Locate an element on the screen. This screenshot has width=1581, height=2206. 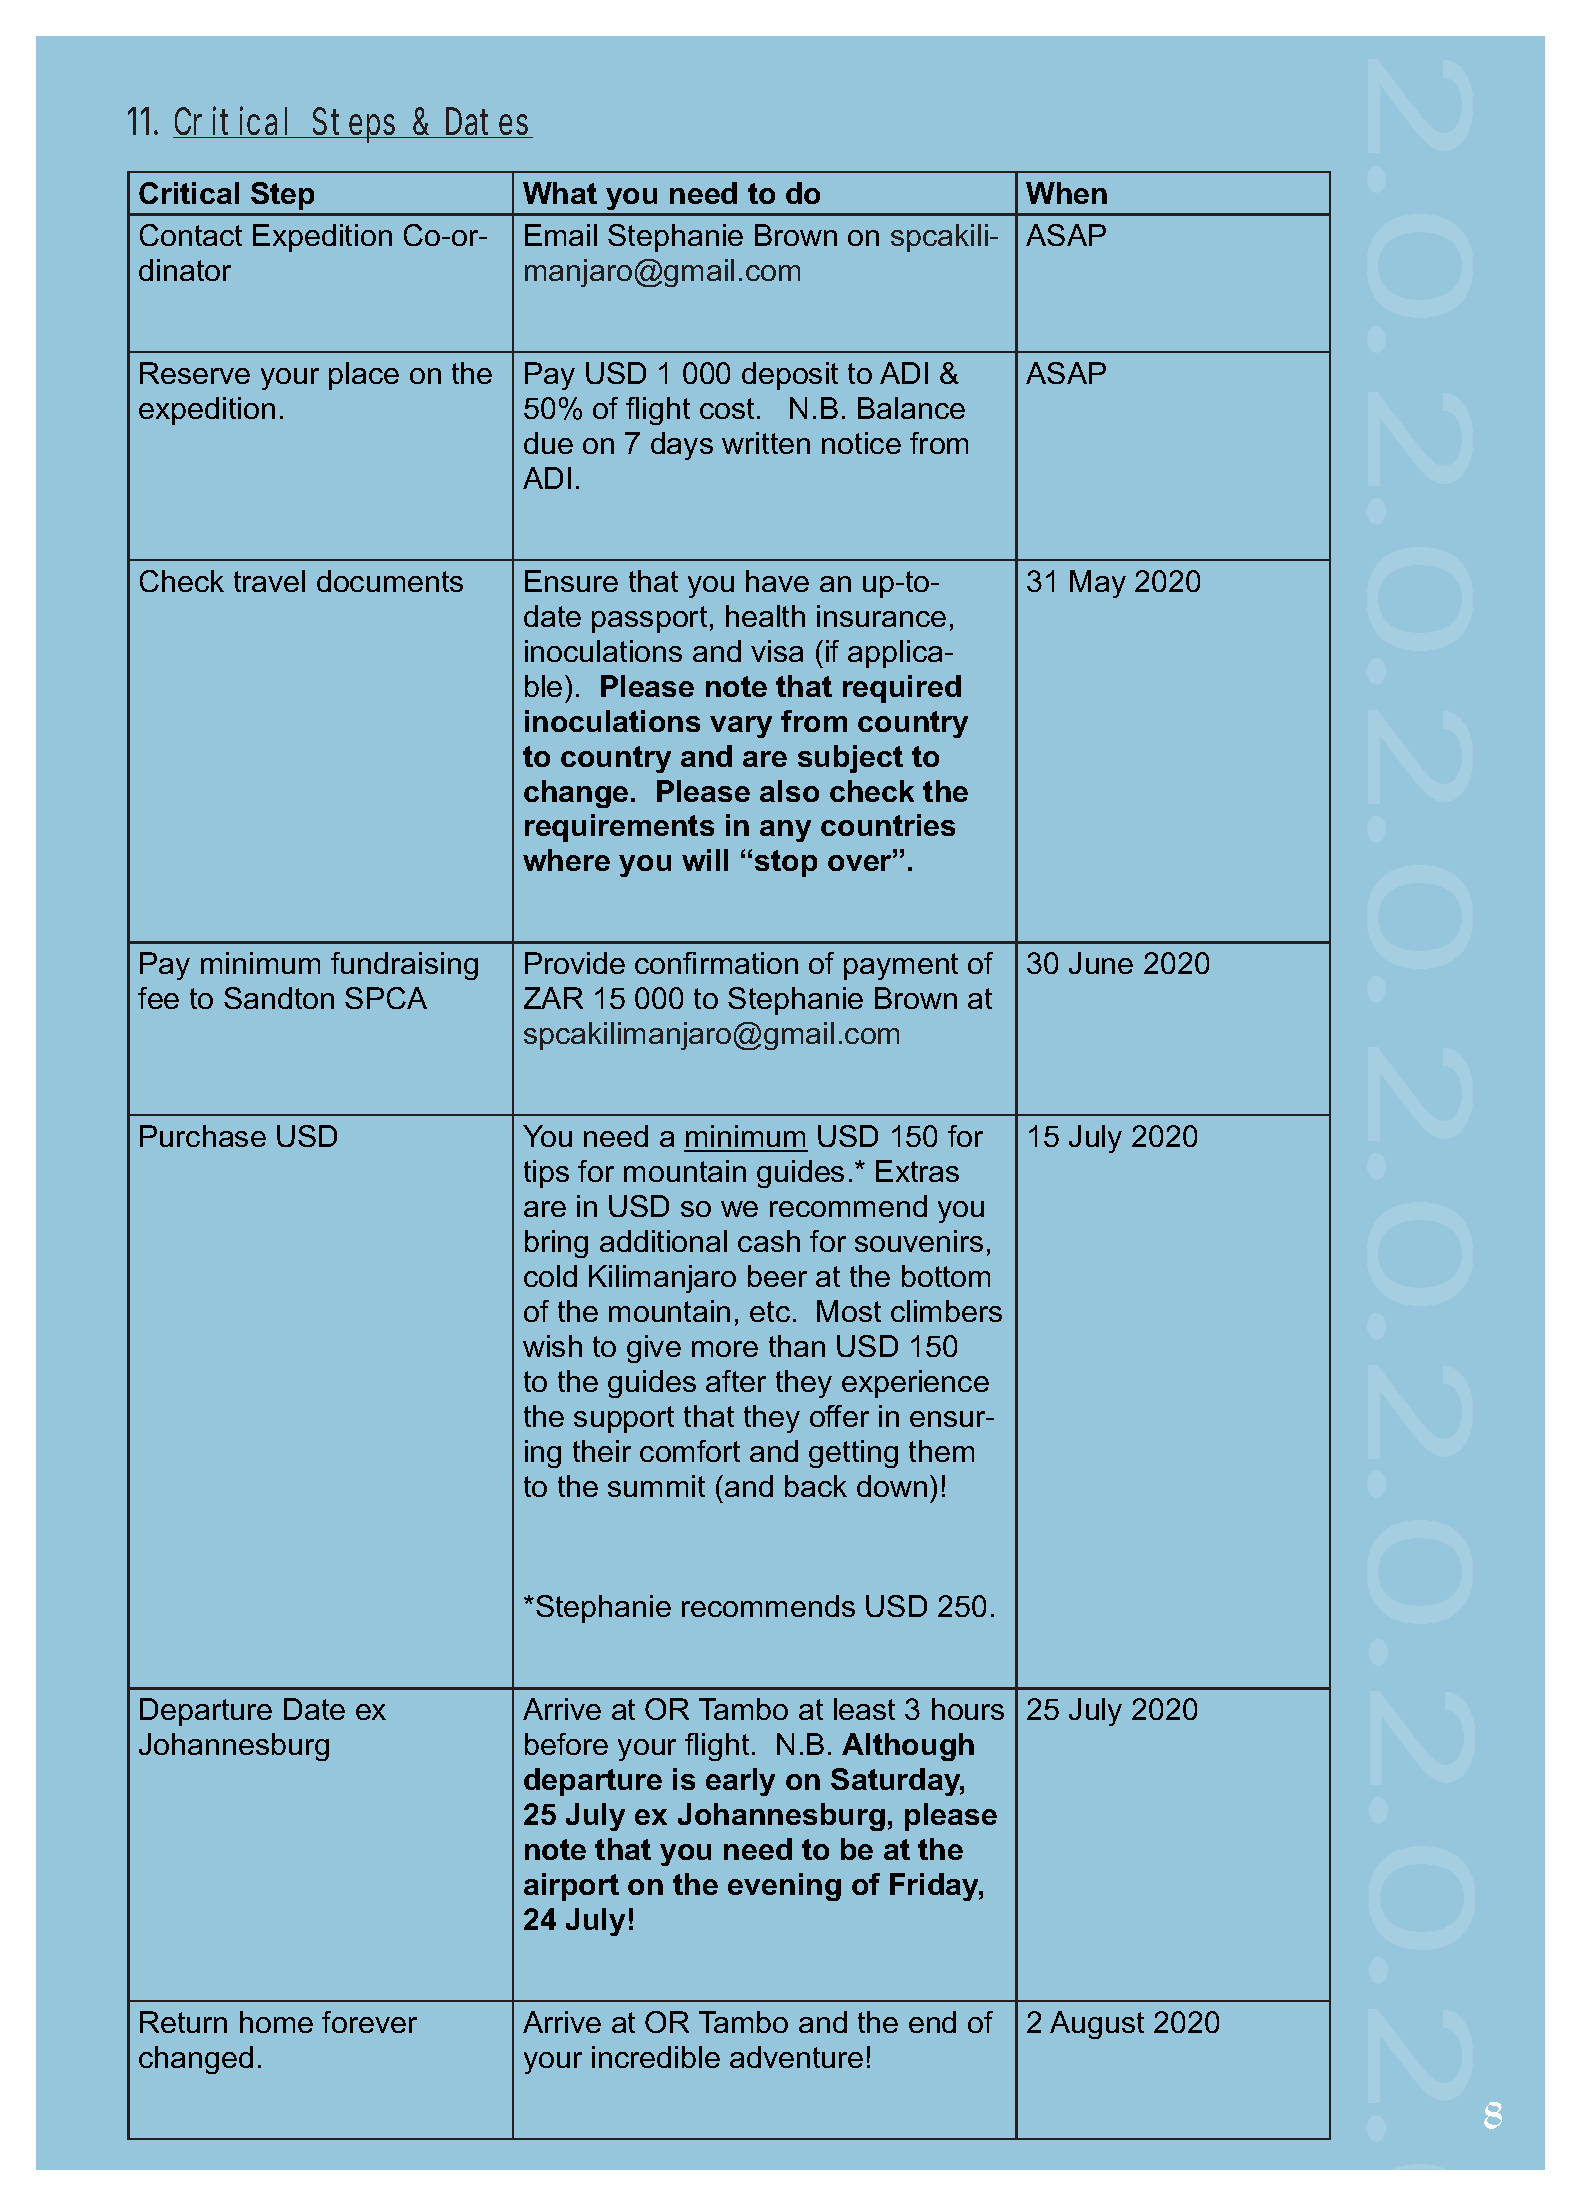
Purchase is located at coordinates (203, 1136).
